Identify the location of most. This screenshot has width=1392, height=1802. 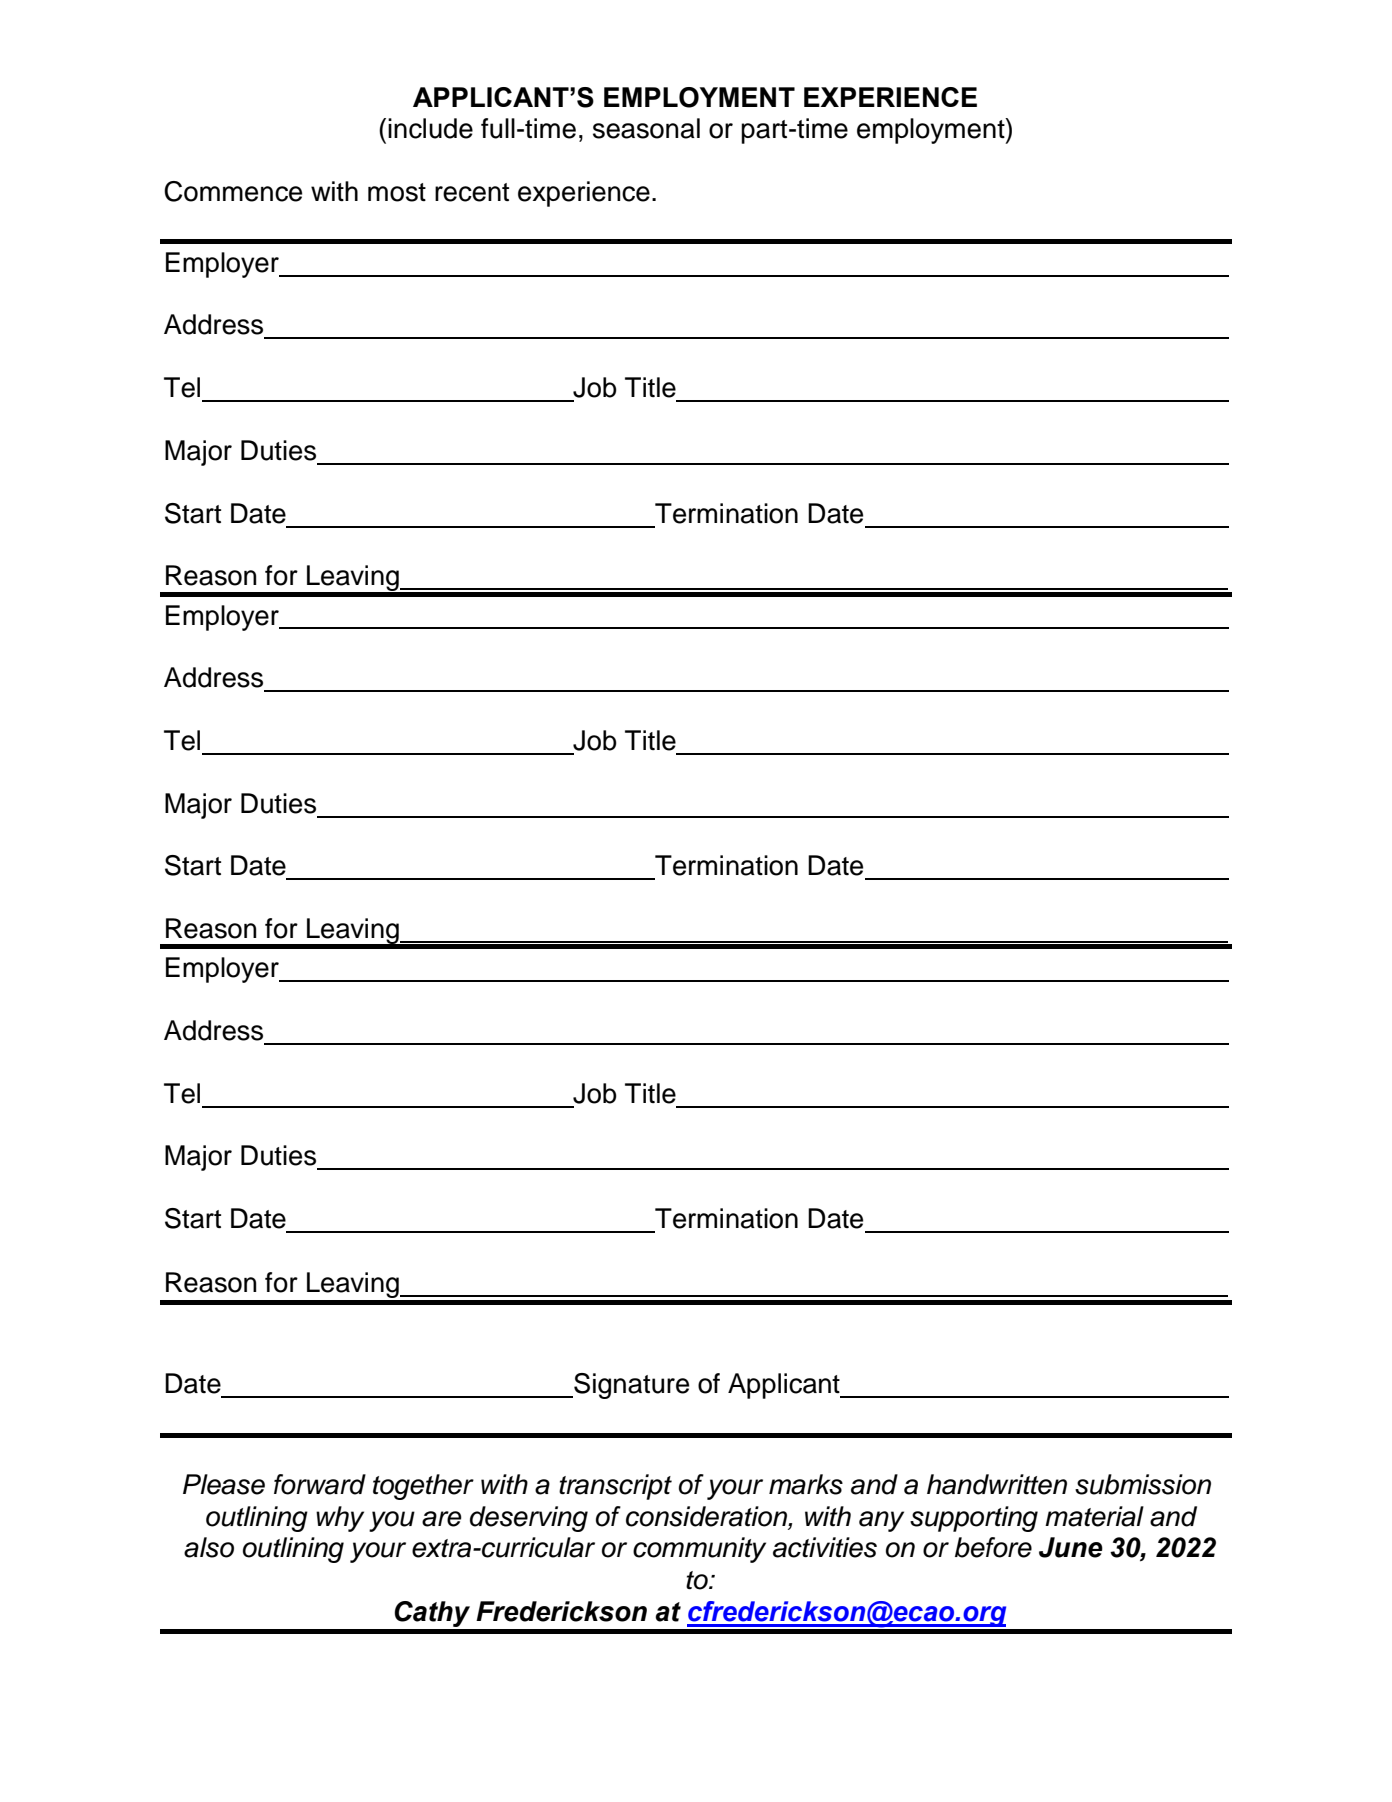
(397, 192).
